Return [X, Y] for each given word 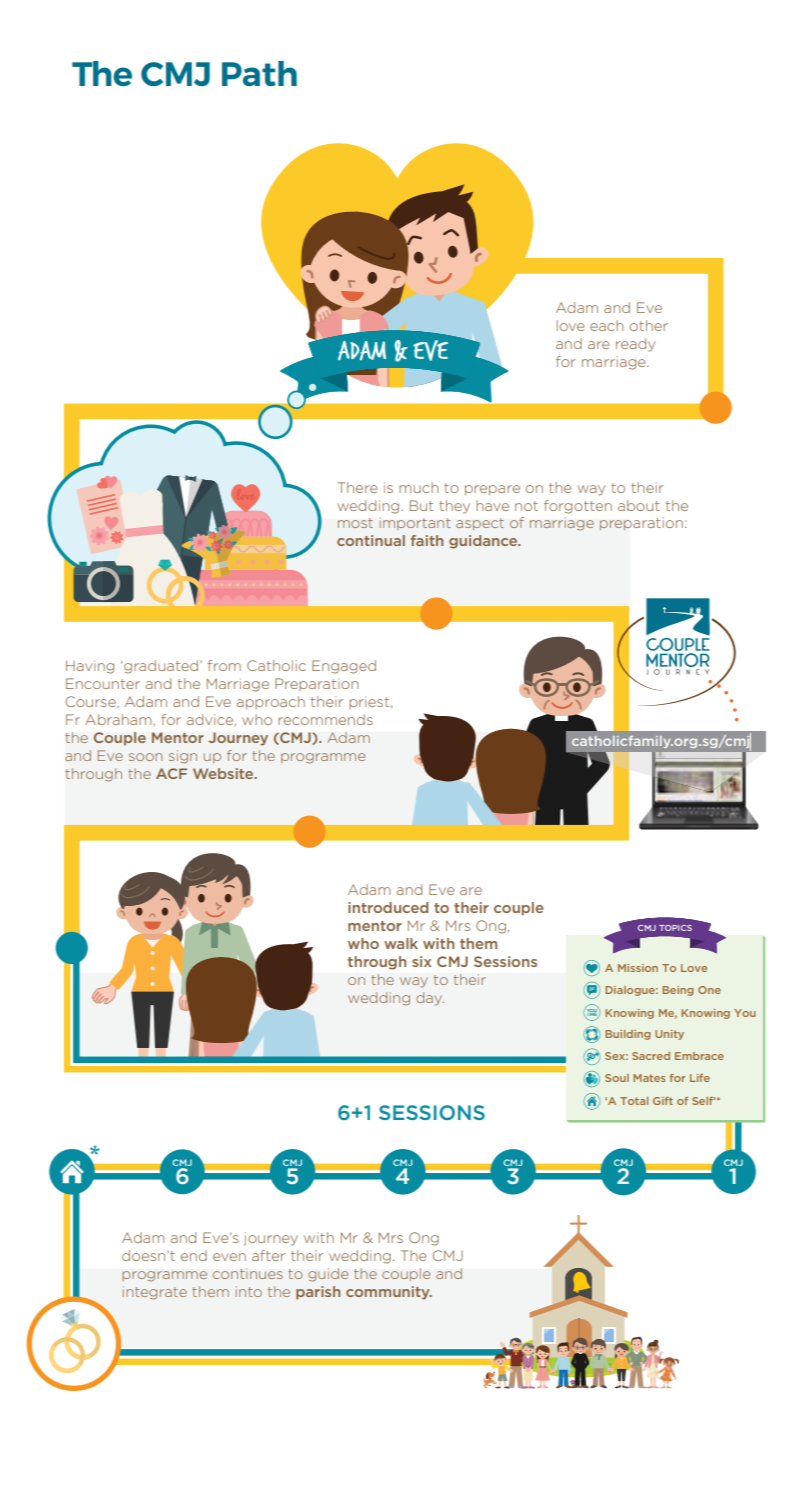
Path [259, 73]
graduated [161, 667]
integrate [155, 1293]
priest [370, 702]
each [606, 325]
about [639, 505]
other [649, 325]
